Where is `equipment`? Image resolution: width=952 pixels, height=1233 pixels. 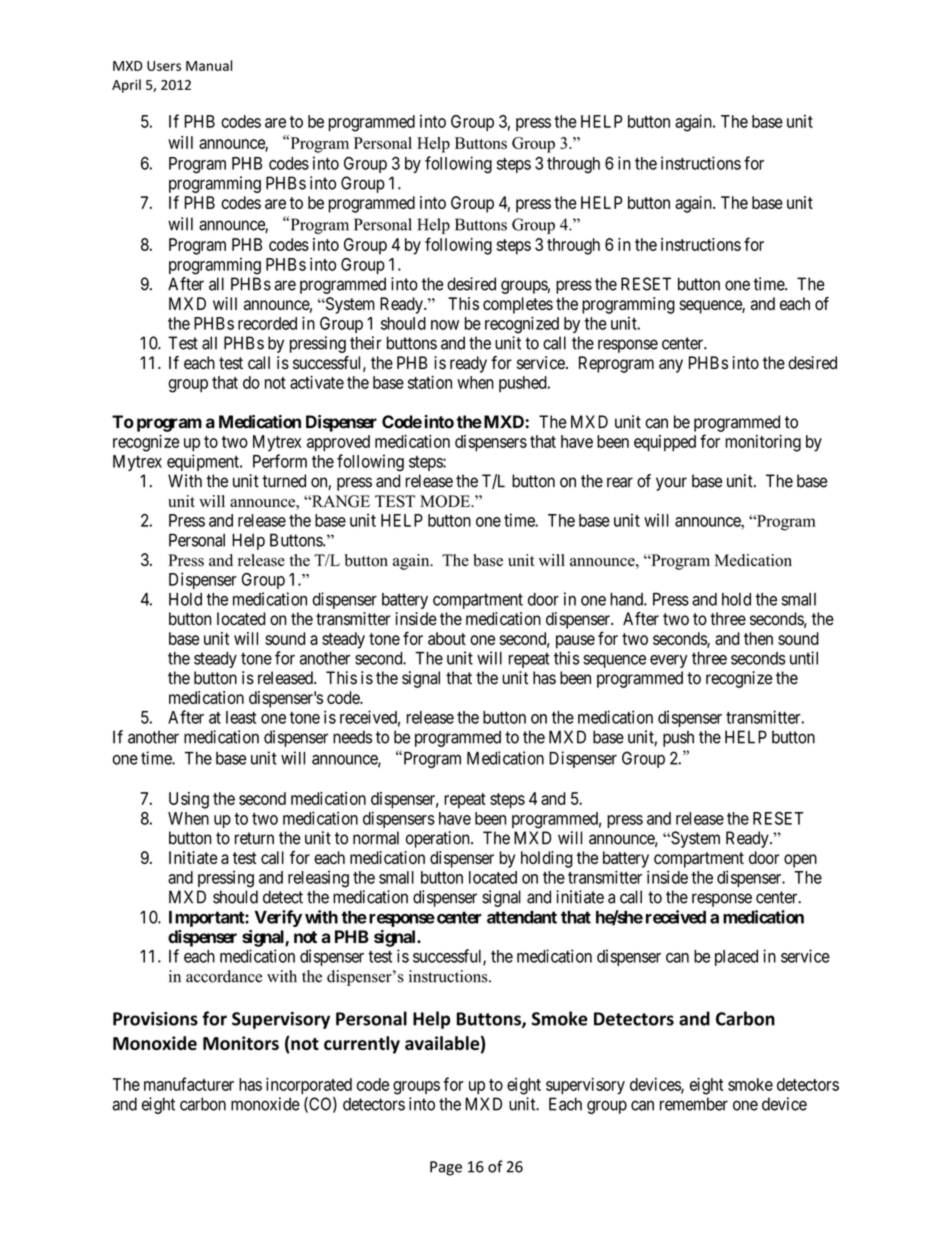 equipment is located at coordinates (204, 462).
